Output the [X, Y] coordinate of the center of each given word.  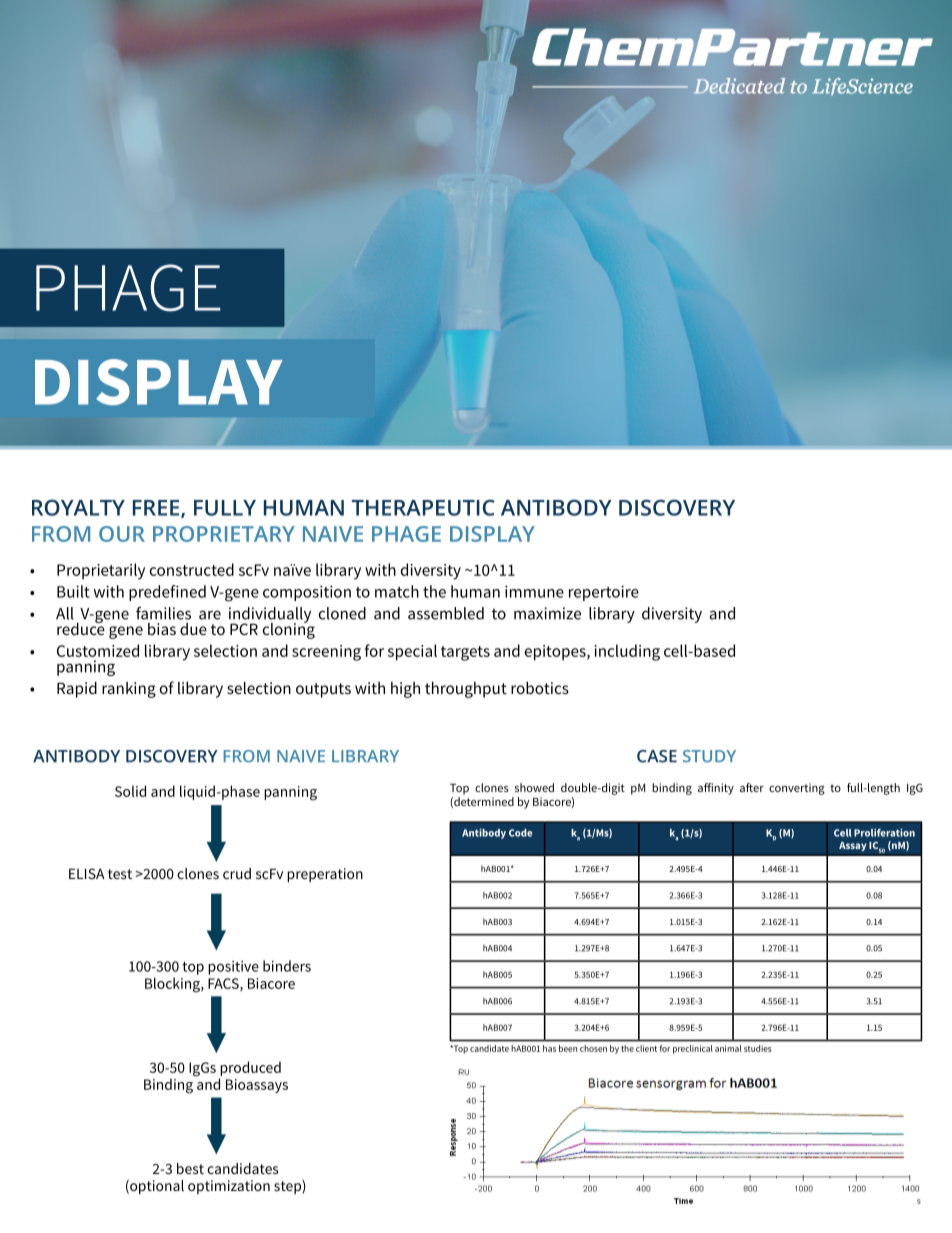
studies [758, 1048]
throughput [466, 690]
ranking [129, 690]
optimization [229, 1187]
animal [728, 1048]
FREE [157, 509]
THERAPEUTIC [423, 507]
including [627, 652]
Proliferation [884, 832]
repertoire [604, 593]
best [190, 1168]
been [568, 1048]
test [120, 874]
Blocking [173, 984]
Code [520, 833]
